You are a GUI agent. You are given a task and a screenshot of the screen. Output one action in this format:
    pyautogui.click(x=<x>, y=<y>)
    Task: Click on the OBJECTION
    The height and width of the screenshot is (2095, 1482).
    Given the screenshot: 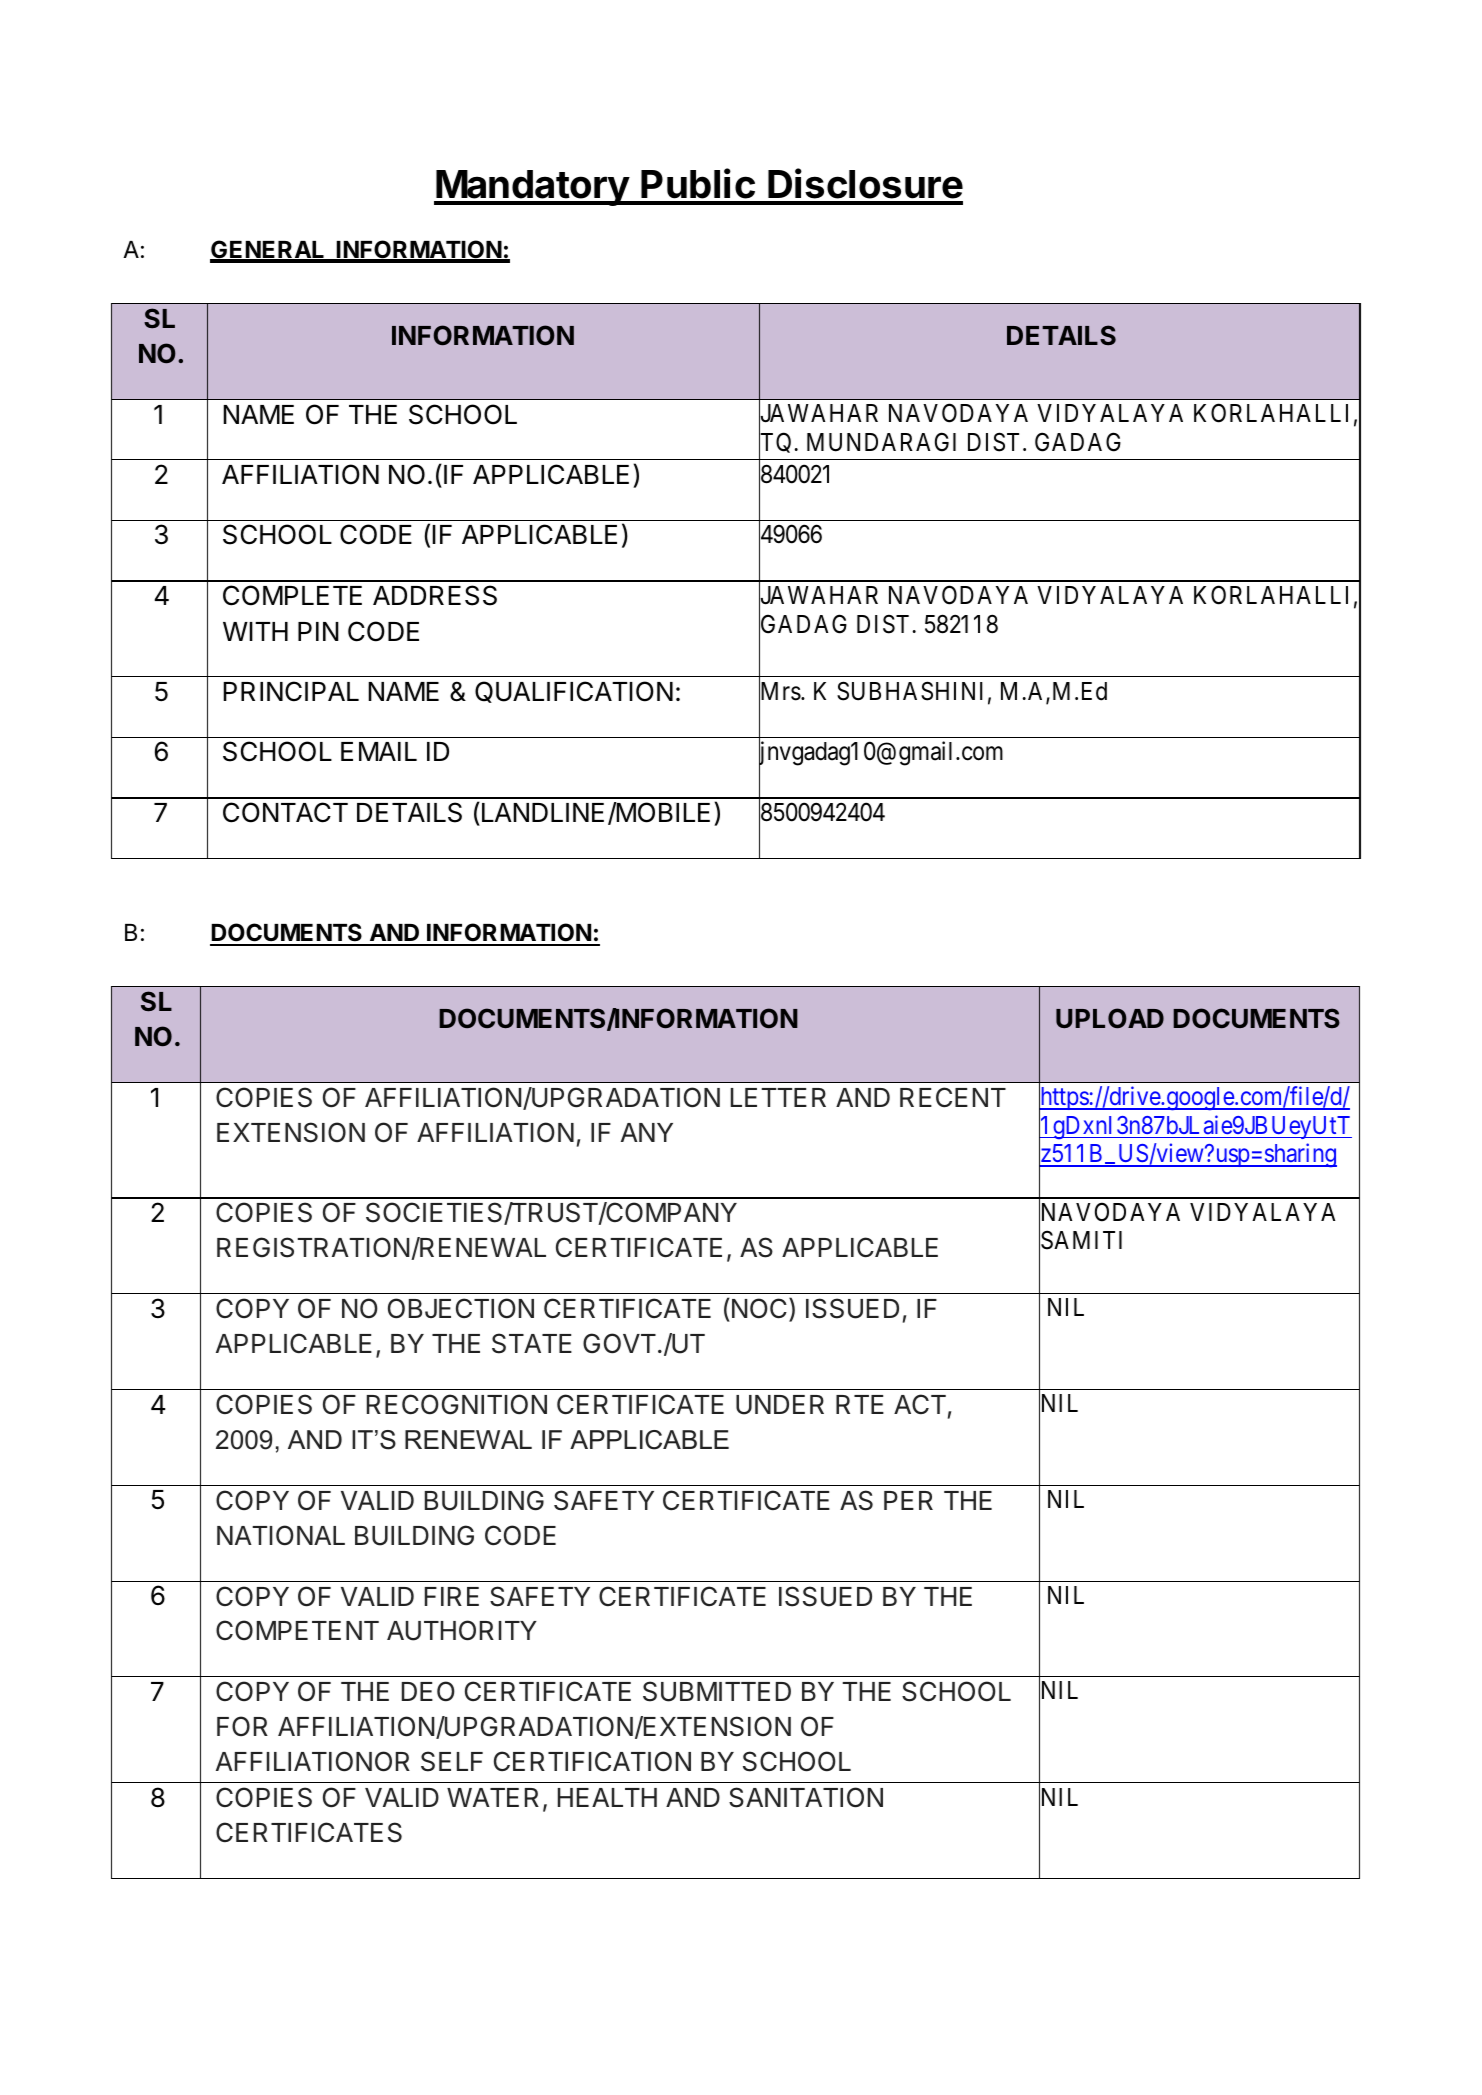 What is the action you would take?
    pyautogui.click(x=461, y=1308)
